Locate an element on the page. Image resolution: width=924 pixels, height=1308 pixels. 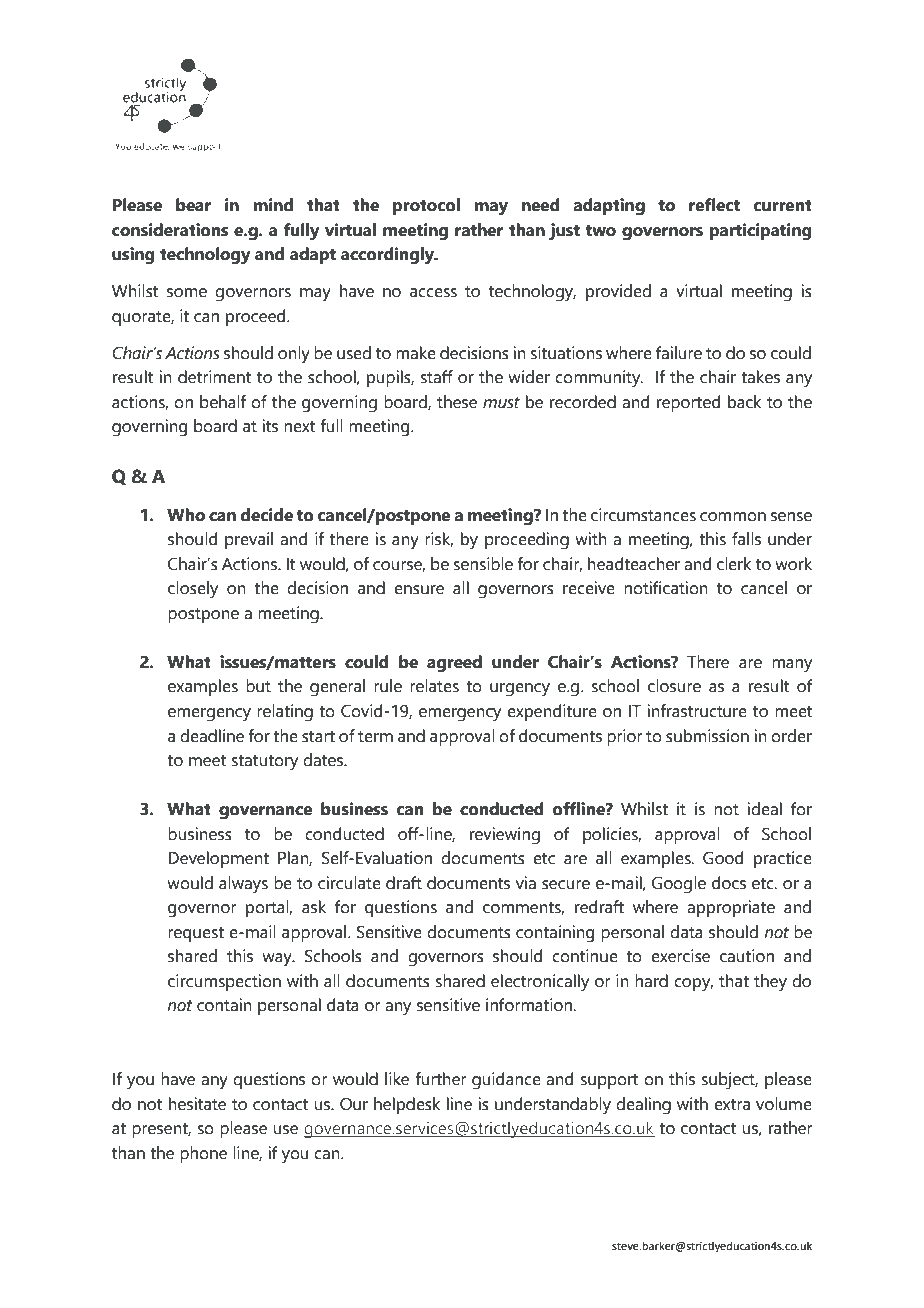
protocol is located at coordinates (426, 206).
